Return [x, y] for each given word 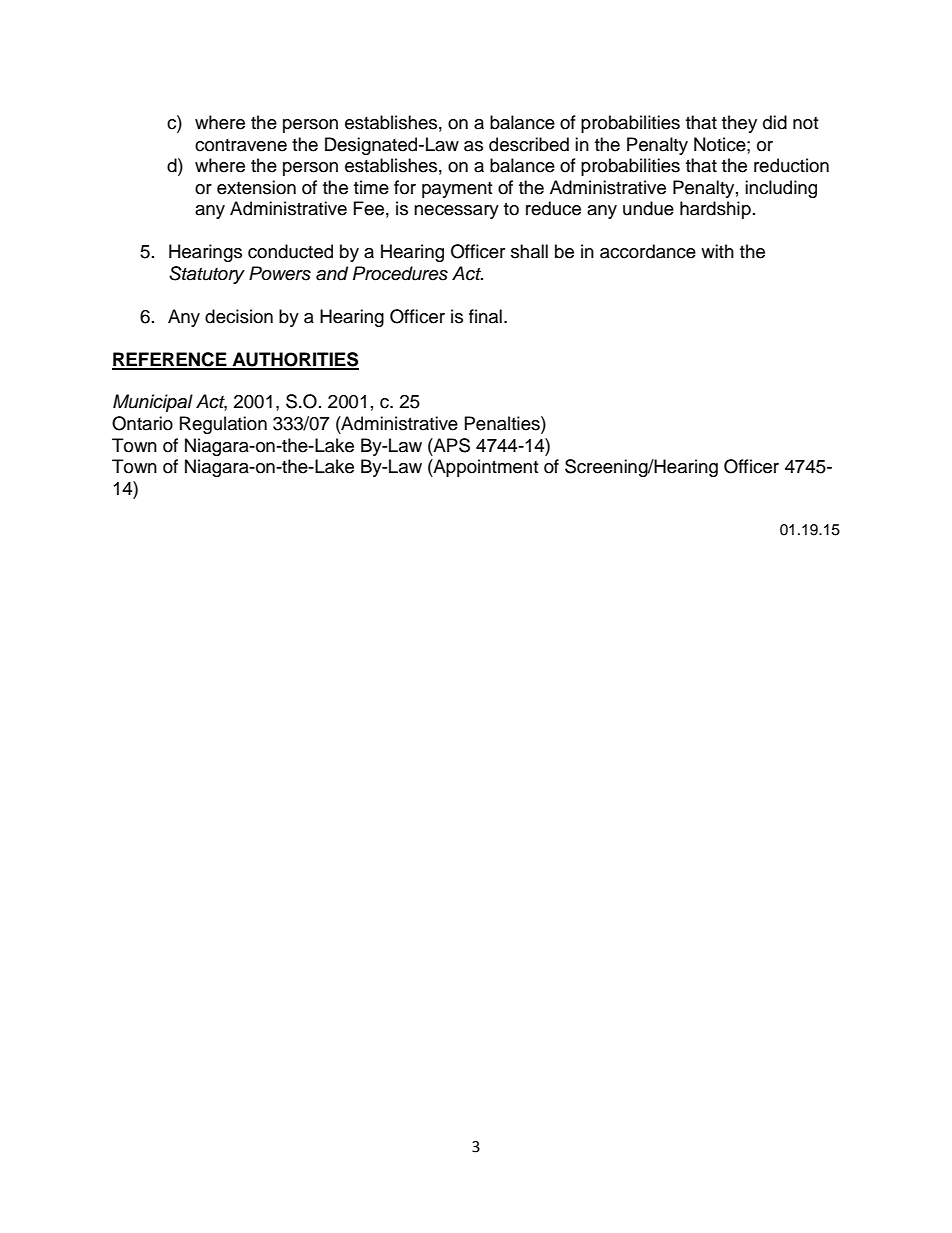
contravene [241, 145]
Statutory [207, 275]
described [529, 144]
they [739, 124]
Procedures [400, 273]
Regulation [223, 425]
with [717, 251]
